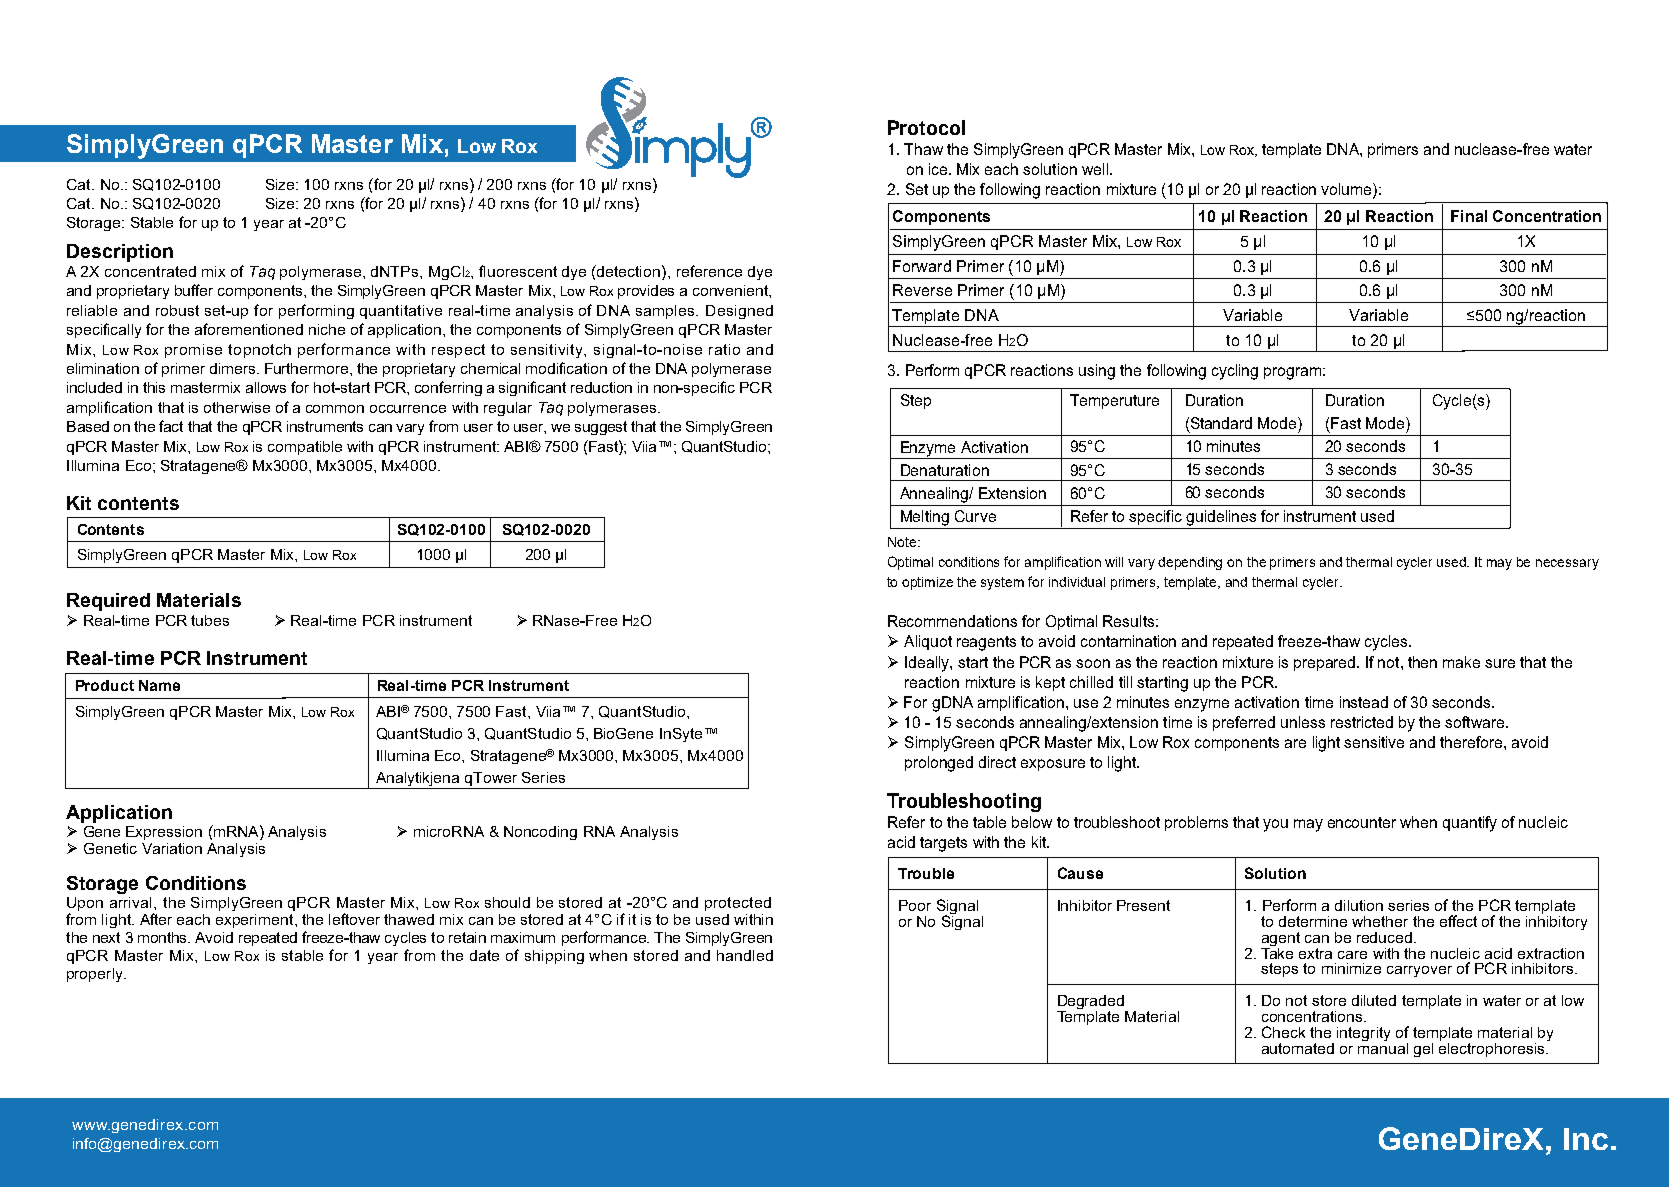  Describe the element at coordinates (601, 428) in the screenshot. I see `suggest` at that location.
